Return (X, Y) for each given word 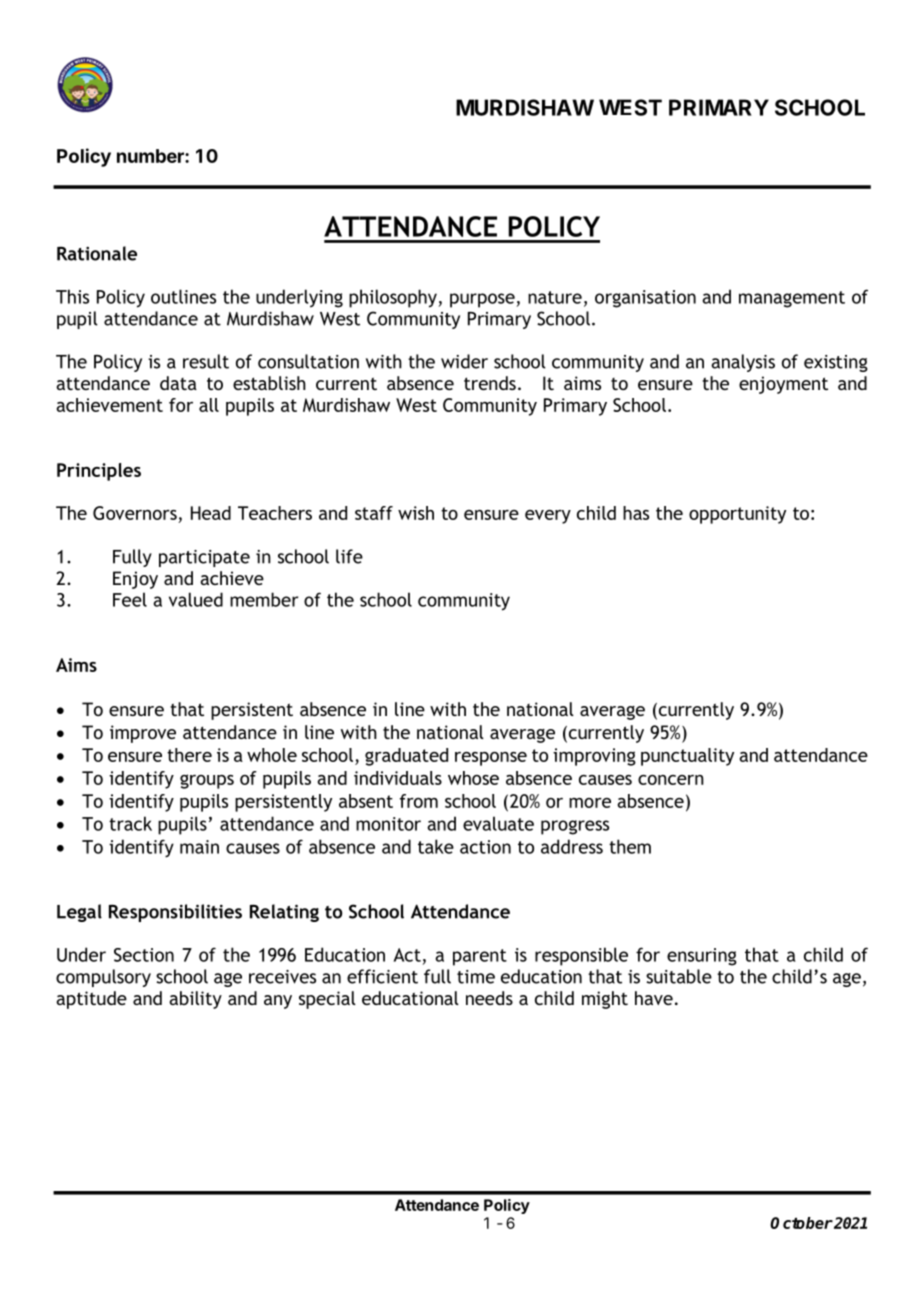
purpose (482, 300)
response (491, 759)
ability (195, 1000)
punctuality (687, 757)
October (801, 1223)
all (209, 405)
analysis (743, 363)
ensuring (702, 957)
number (151, 156)
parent (480, 957)
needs (489, 998)
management (792, 299)
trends (490, 383)
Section (144, 955)
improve (143, 734)
